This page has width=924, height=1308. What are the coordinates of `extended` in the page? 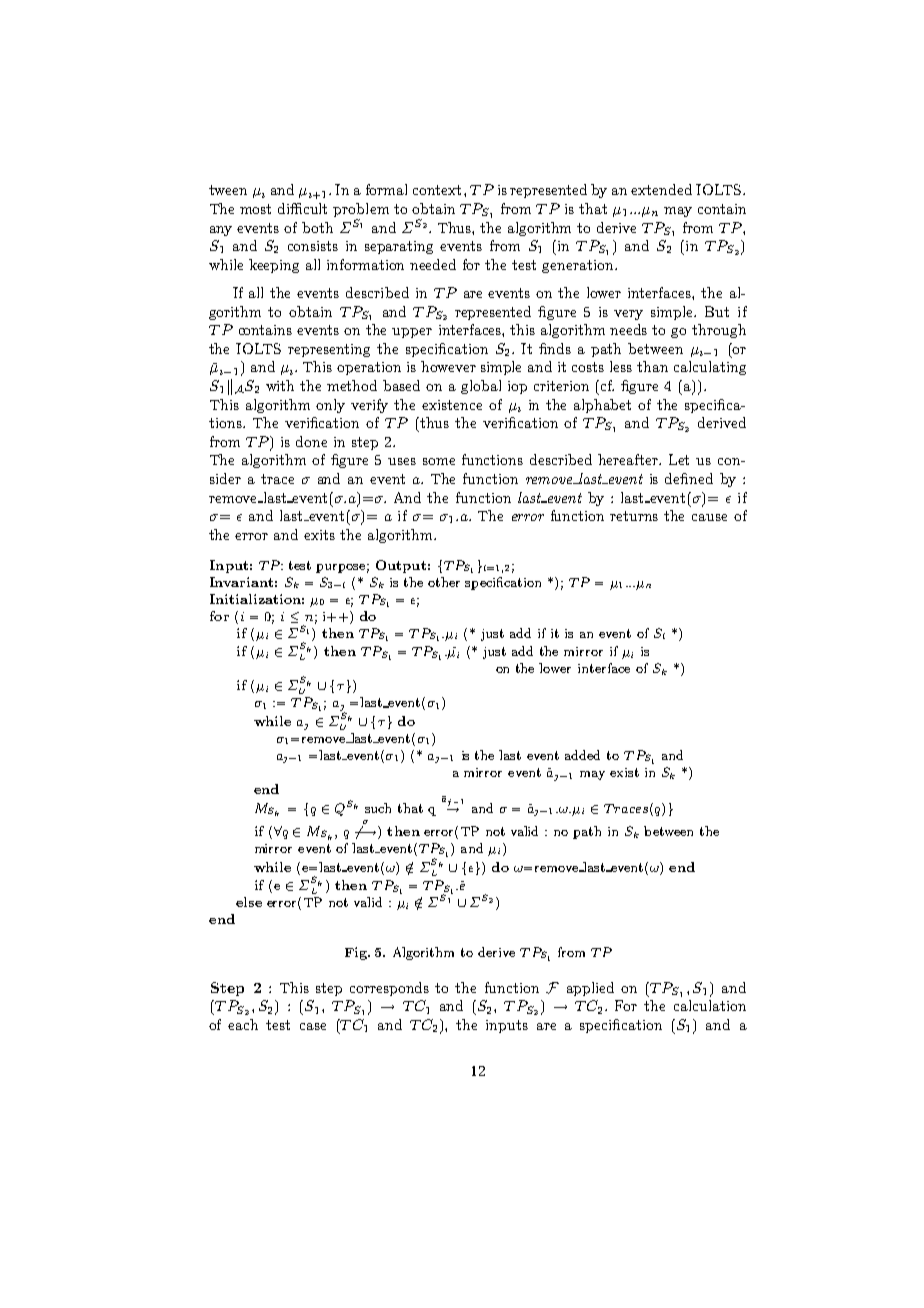 It's located at (661, 189).
